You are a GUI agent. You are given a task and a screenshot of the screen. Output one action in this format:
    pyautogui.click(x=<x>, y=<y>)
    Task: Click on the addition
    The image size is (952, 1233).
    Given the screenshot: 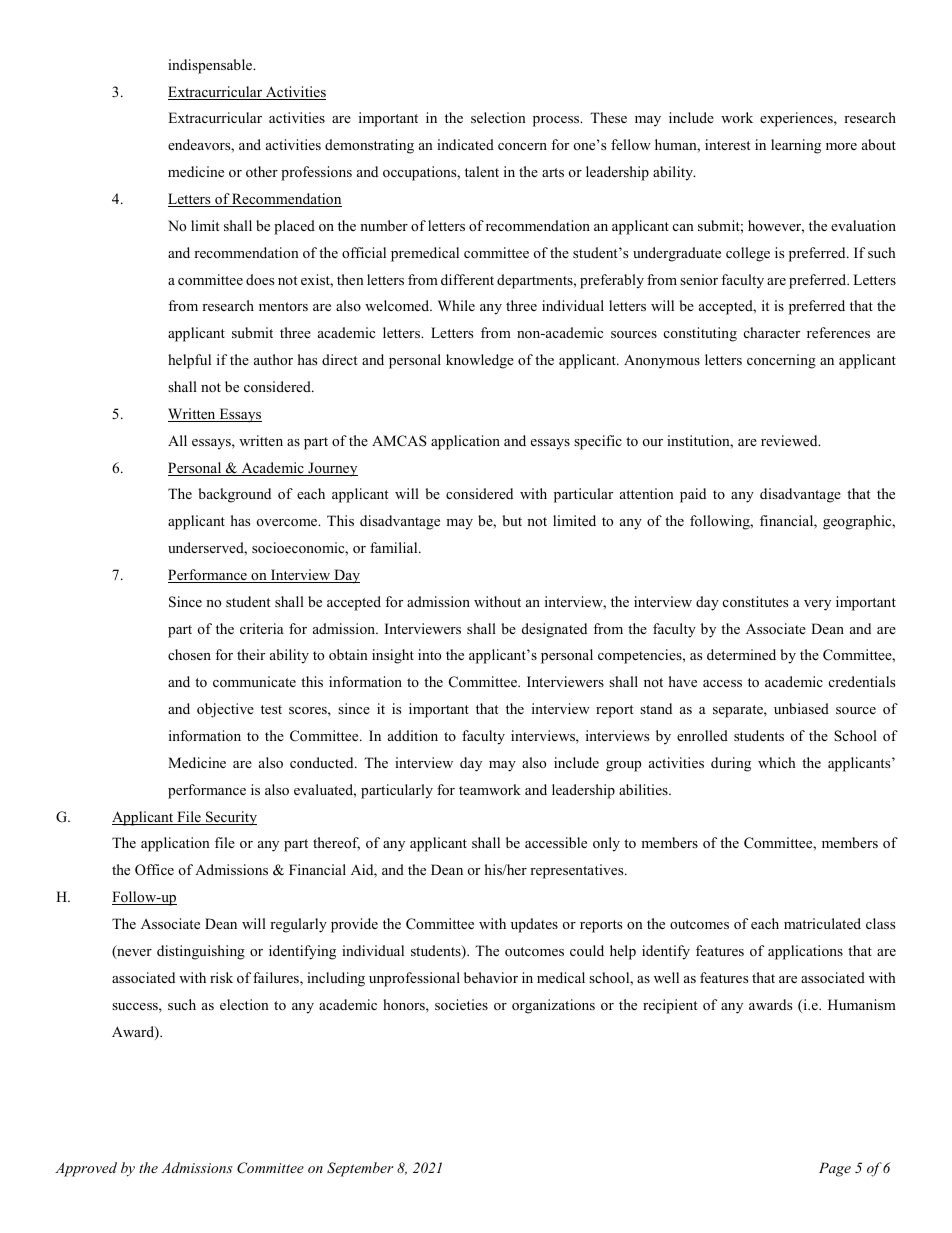 What is the action you would take?
    pyautogui.click(x=413, y=735)
